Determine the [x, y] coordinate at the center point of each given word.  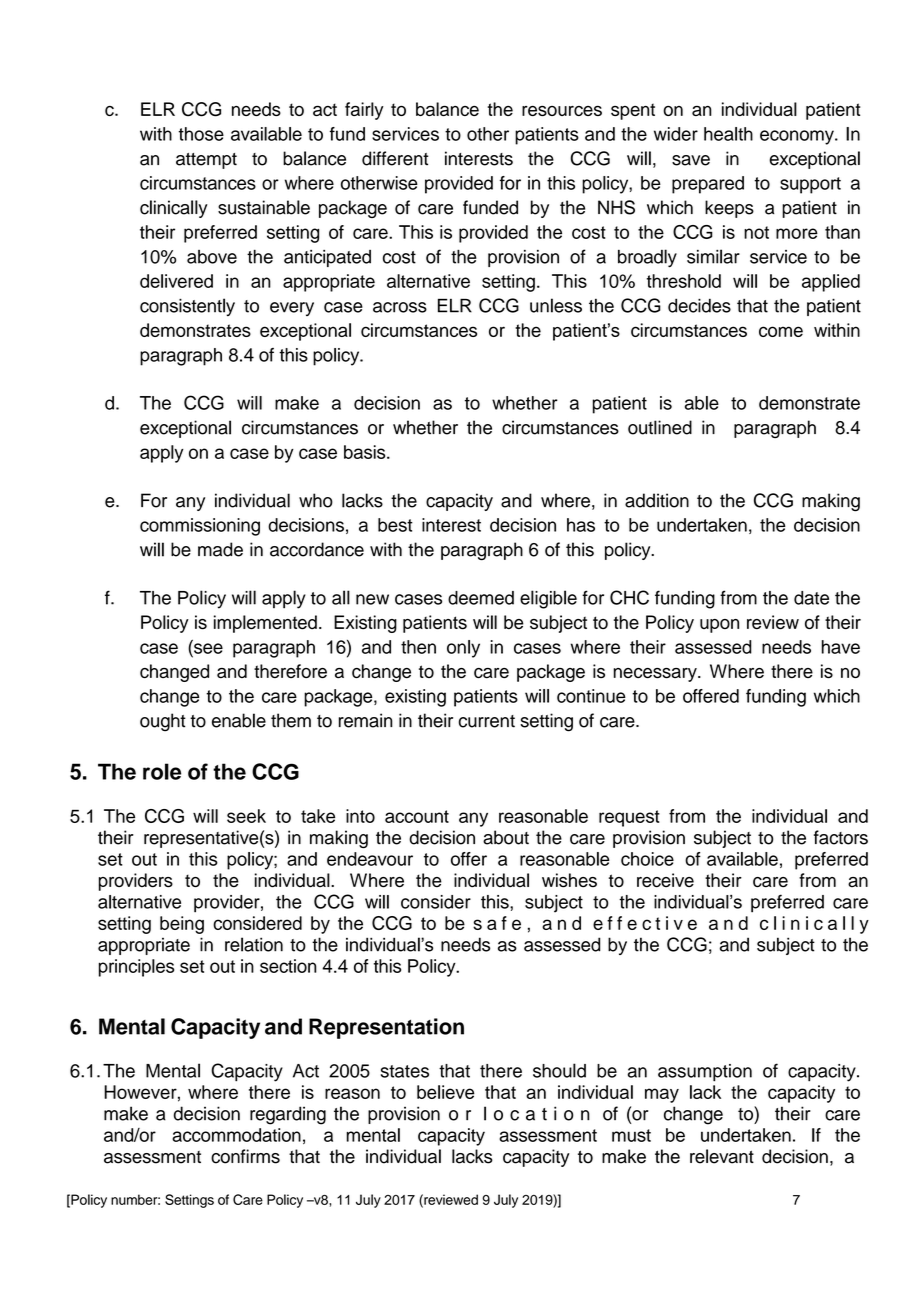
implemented [265, 624]
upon [719, 626]
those [201, 134]
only [463, 649]
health [728, 134]
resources [562, 110]
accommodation [236, 1135]
